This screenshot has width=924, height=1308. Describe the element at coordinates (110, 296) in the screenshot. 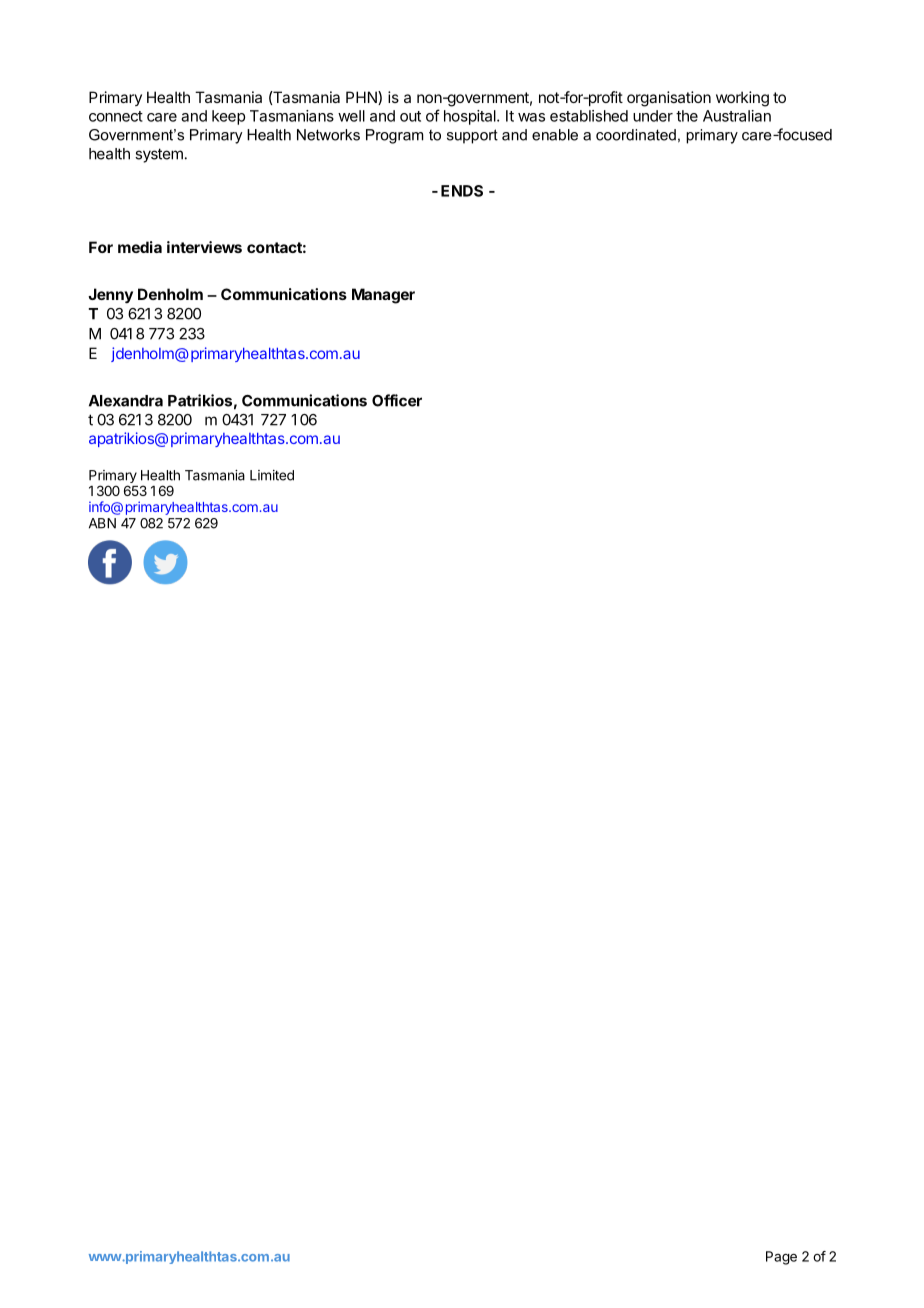

I see `Jenny` at that location.
